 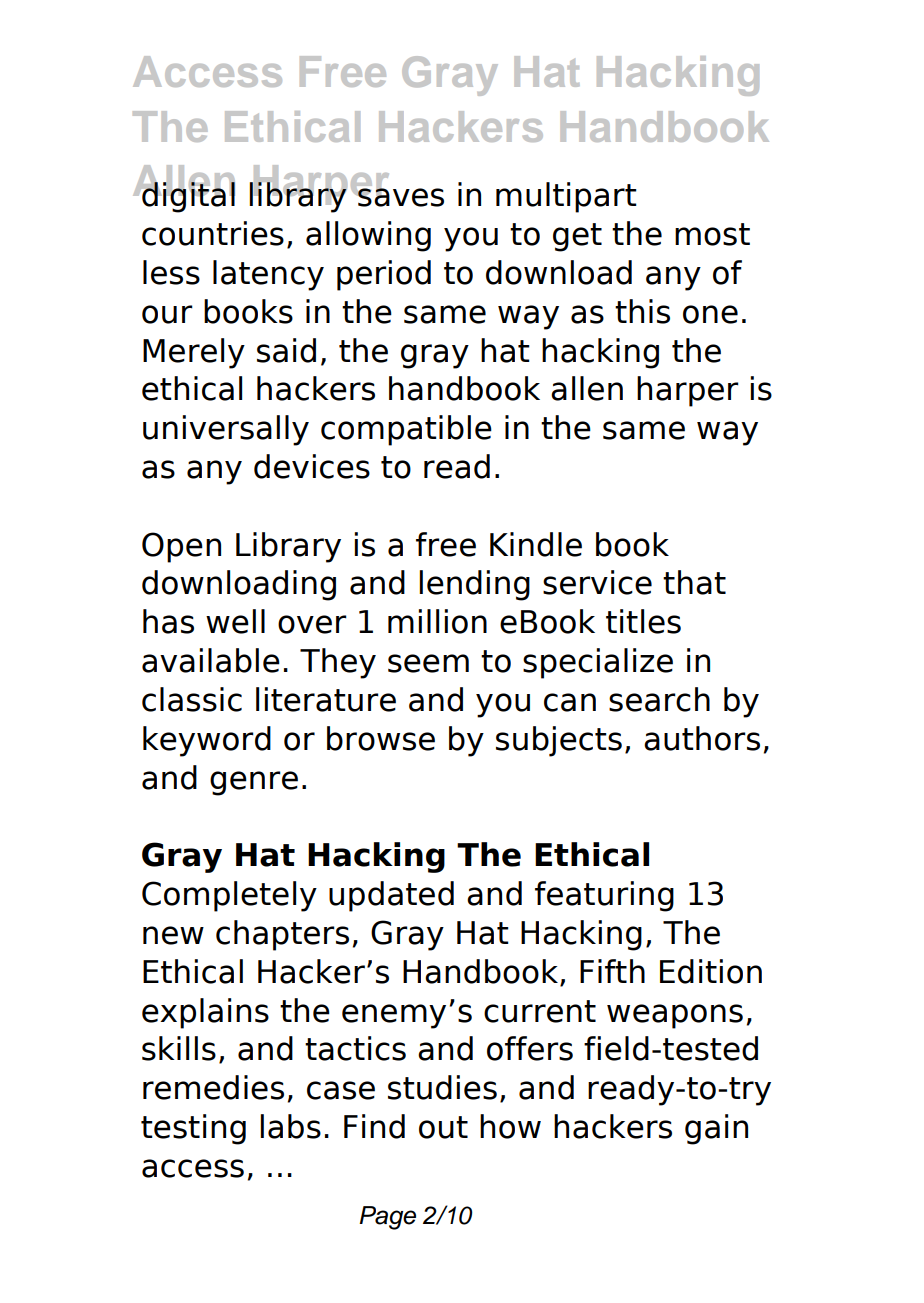 What do you see at coordinates (193, 1129) in the image?
I see `testing` at bounding box center [193, 1129].
